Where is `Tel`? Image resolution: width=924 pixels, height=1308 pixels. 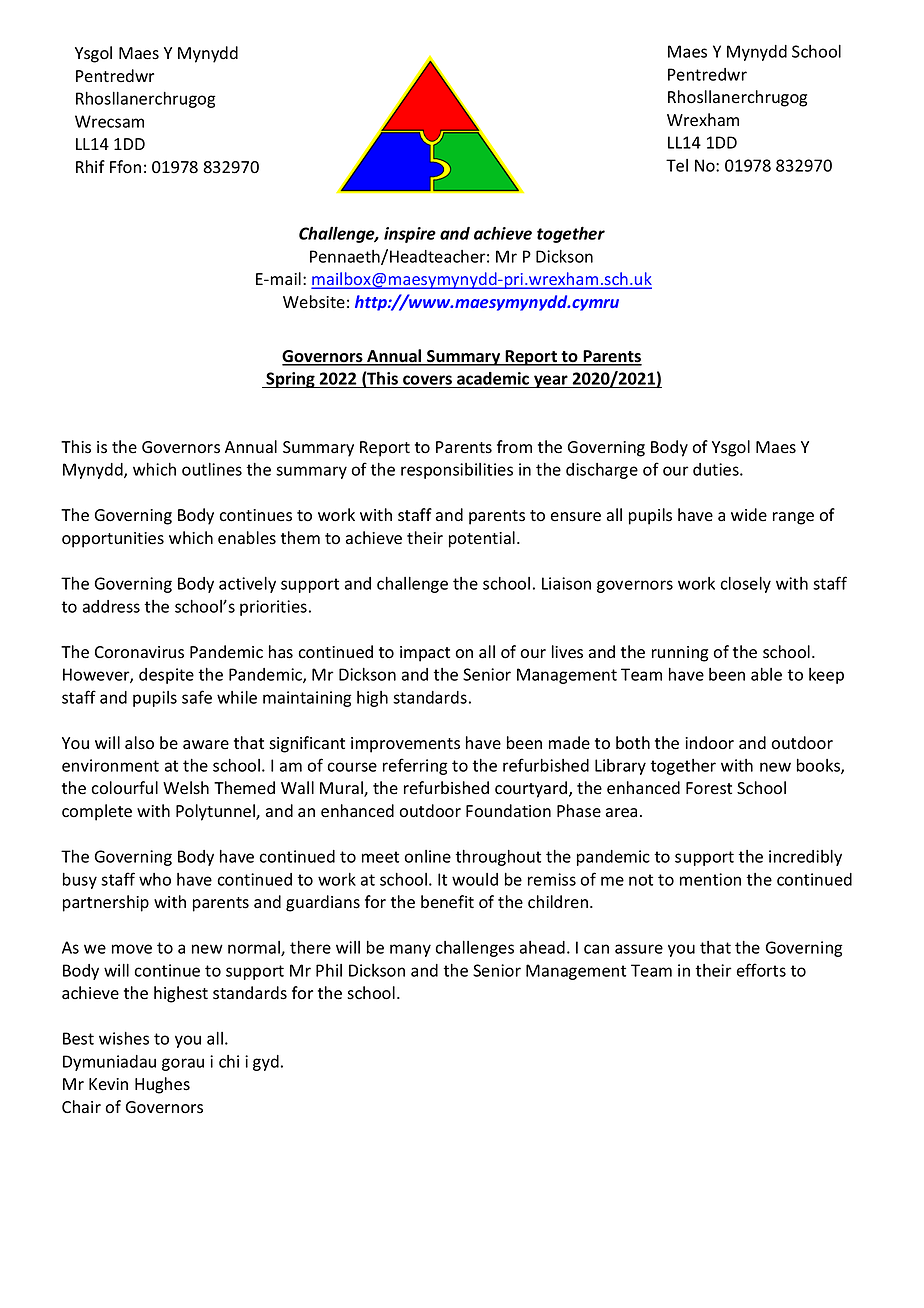 Tel is located at coordinates (677, 165).
